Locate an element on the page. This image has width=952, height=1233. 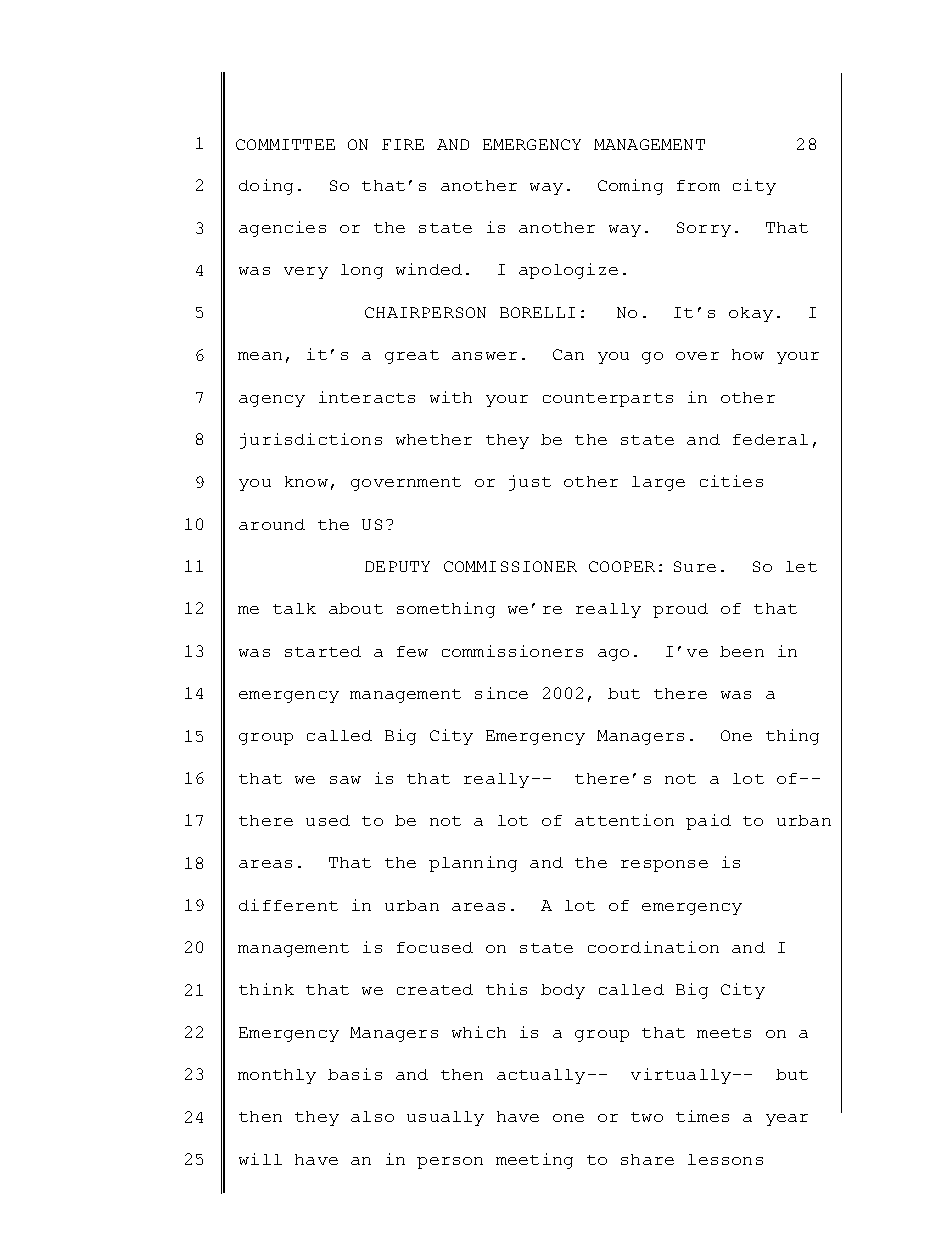
meeting is located at coordinates (534, 1161).
